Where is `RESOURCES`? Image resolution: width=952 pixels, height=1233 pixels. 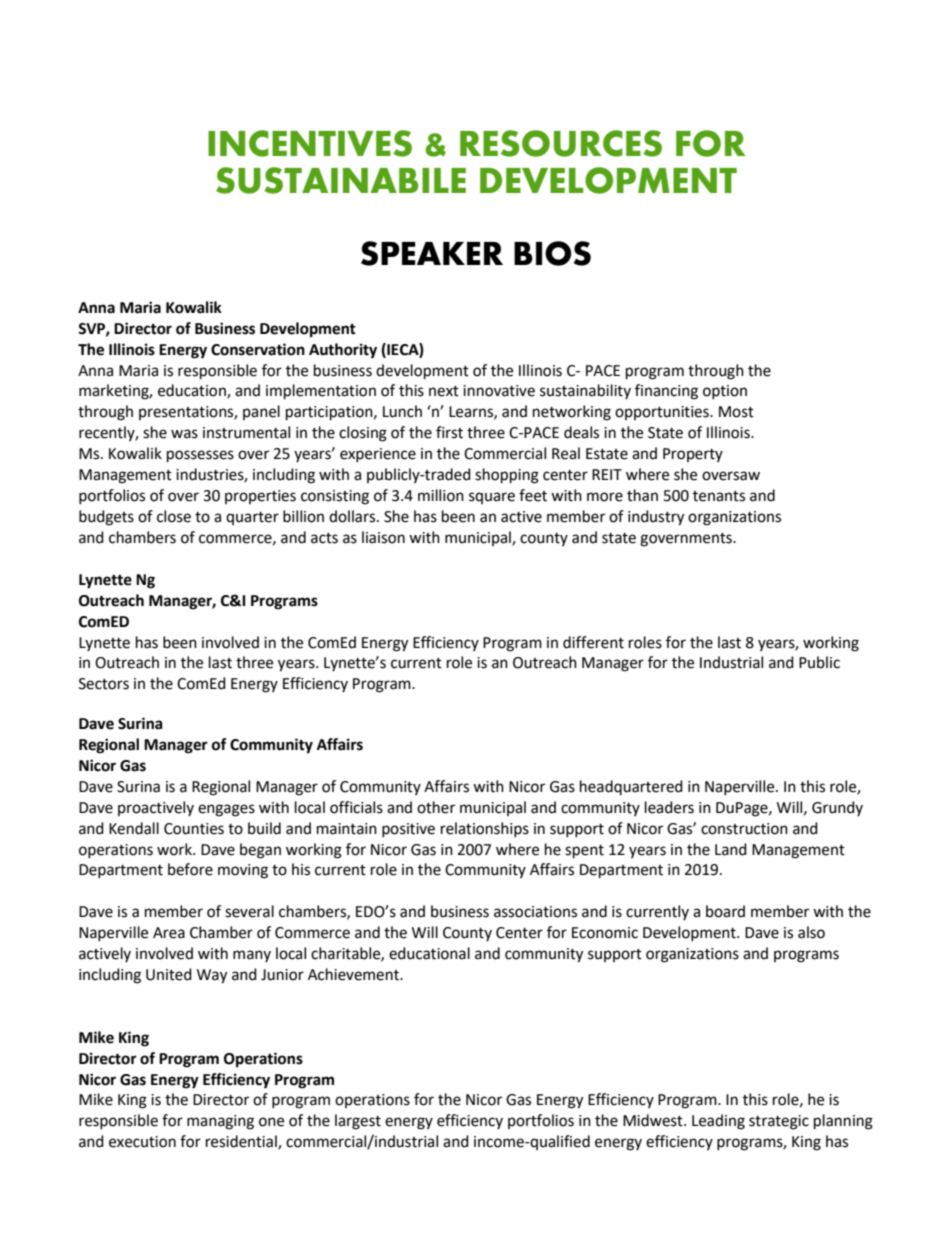
RESOURCES is located at coordinates (561, 143).
